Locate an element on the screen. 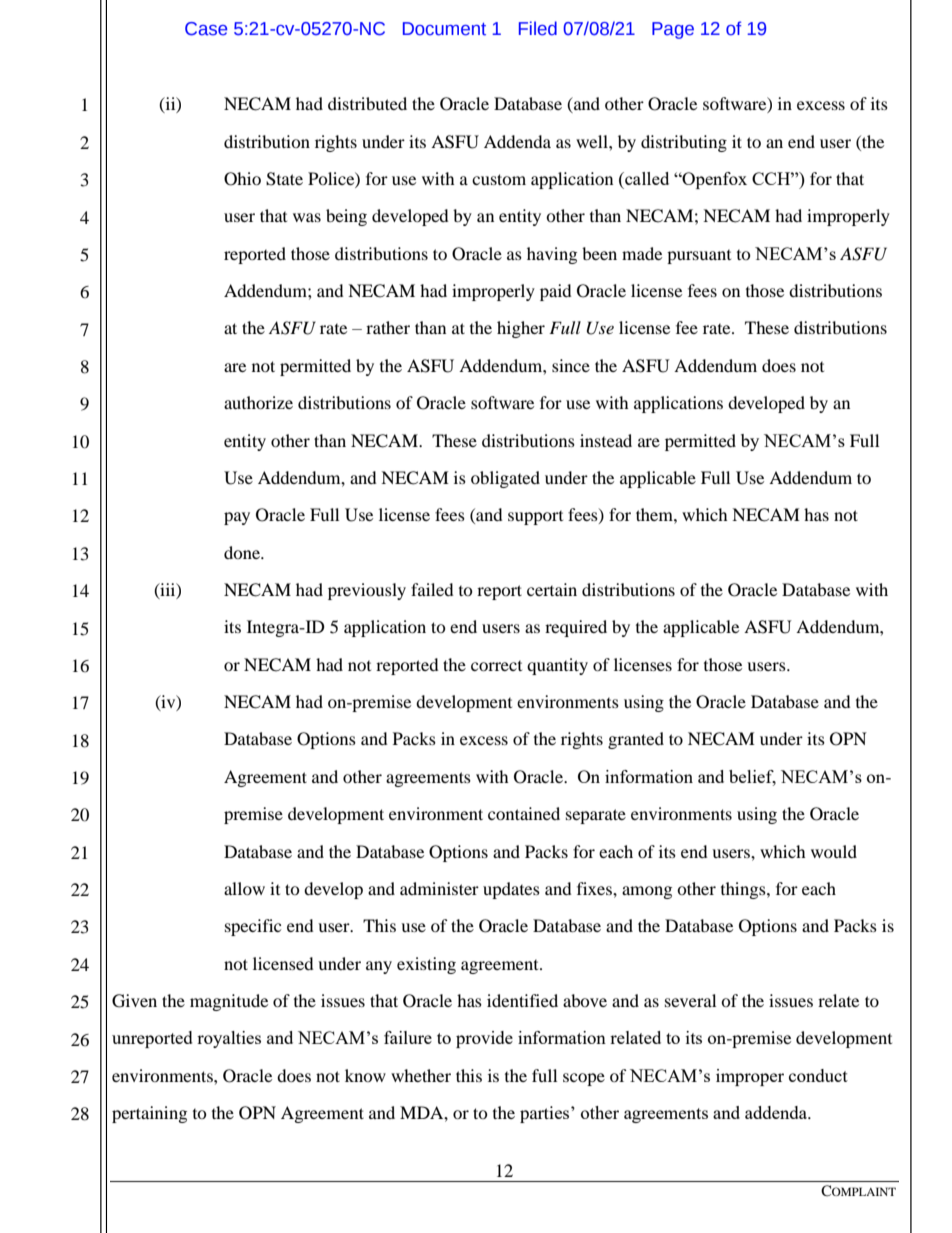  royalties is located at coordinates (229, 1039).
